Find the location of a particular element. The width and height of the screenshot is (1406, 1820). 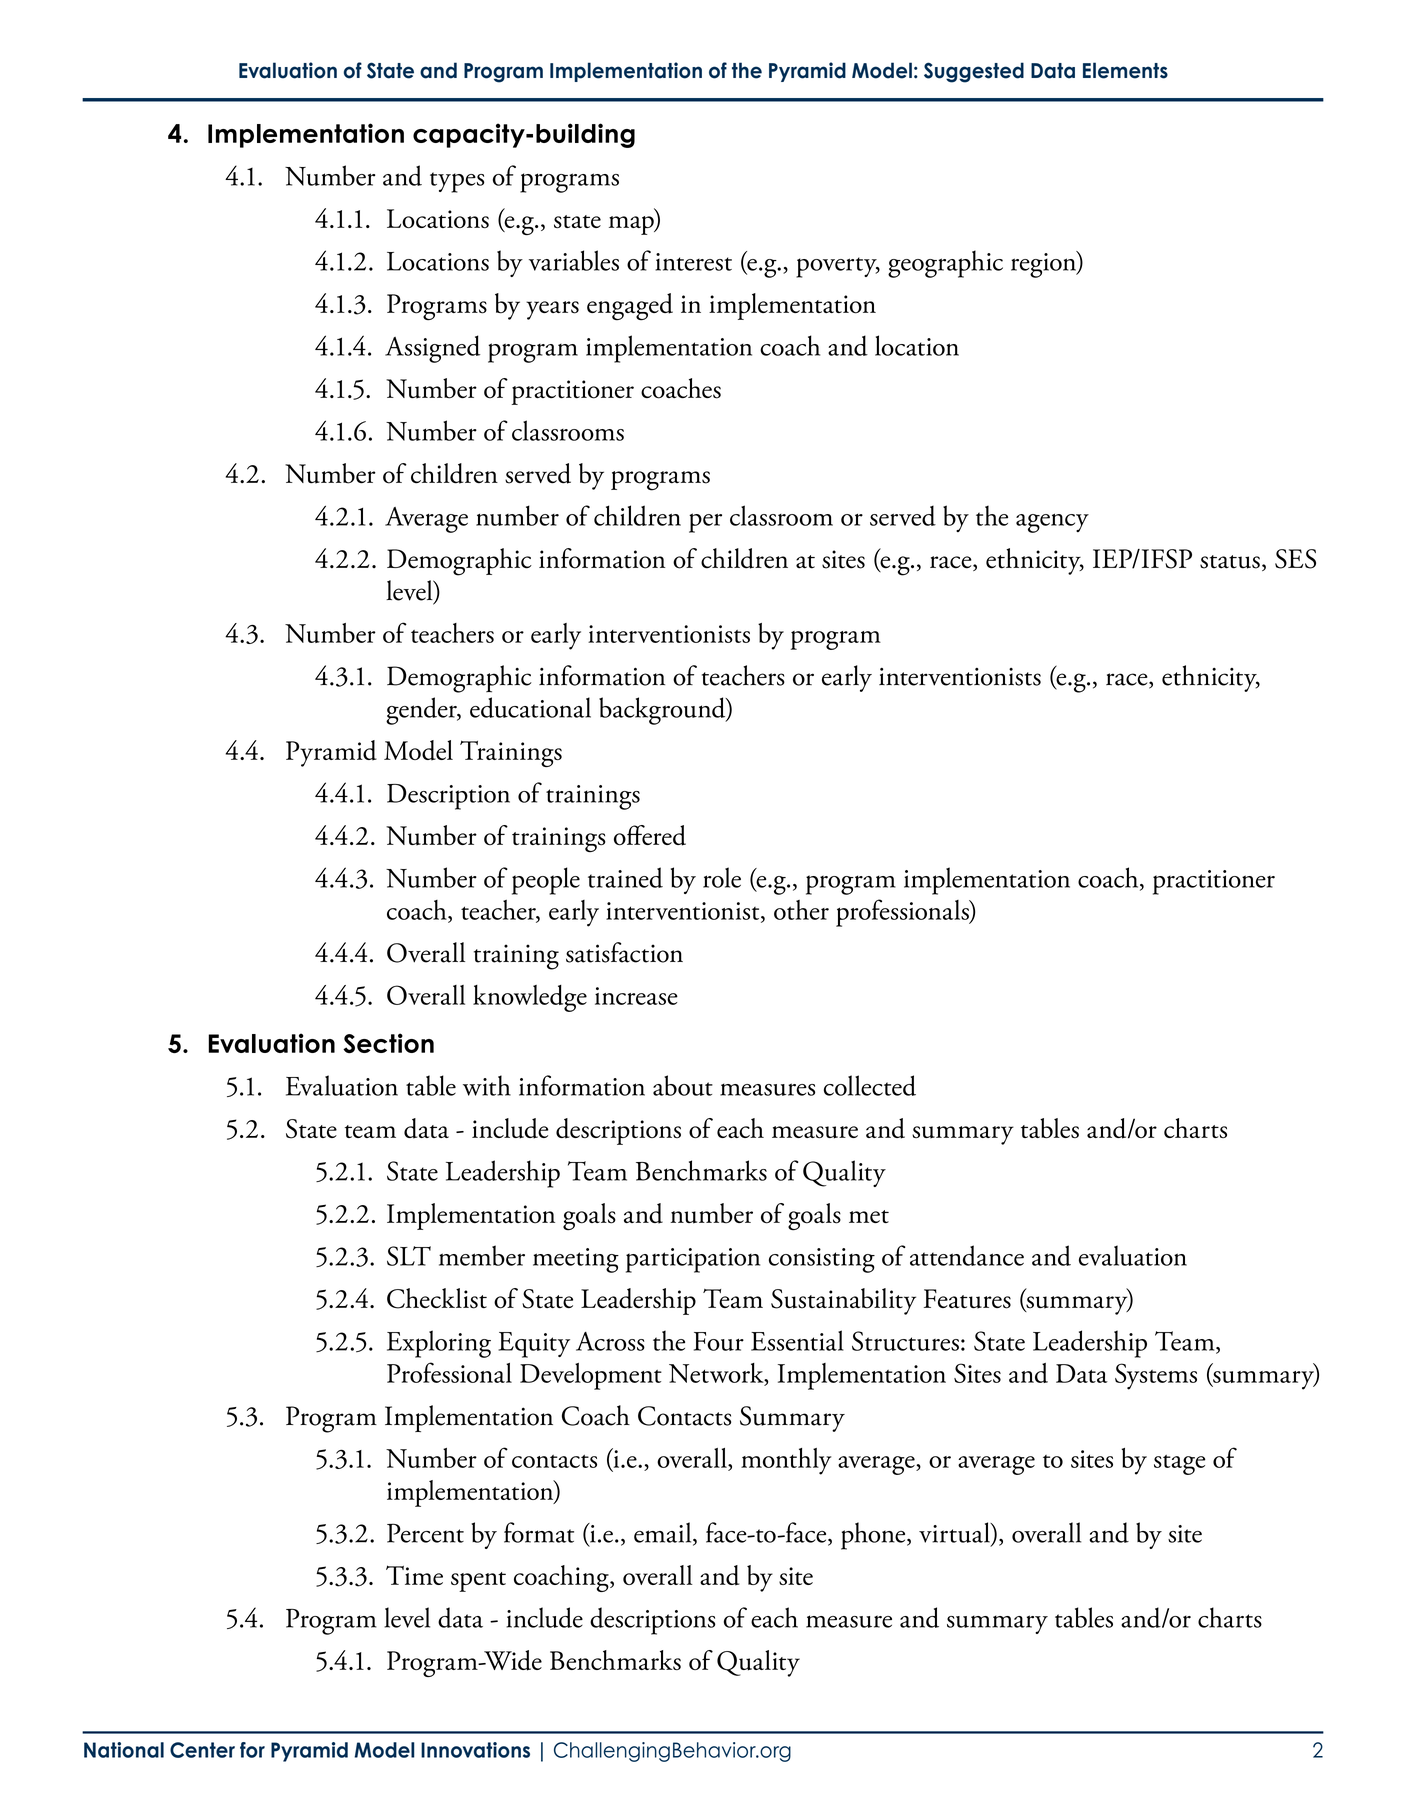

educational is located at coordinates (530, 707).
